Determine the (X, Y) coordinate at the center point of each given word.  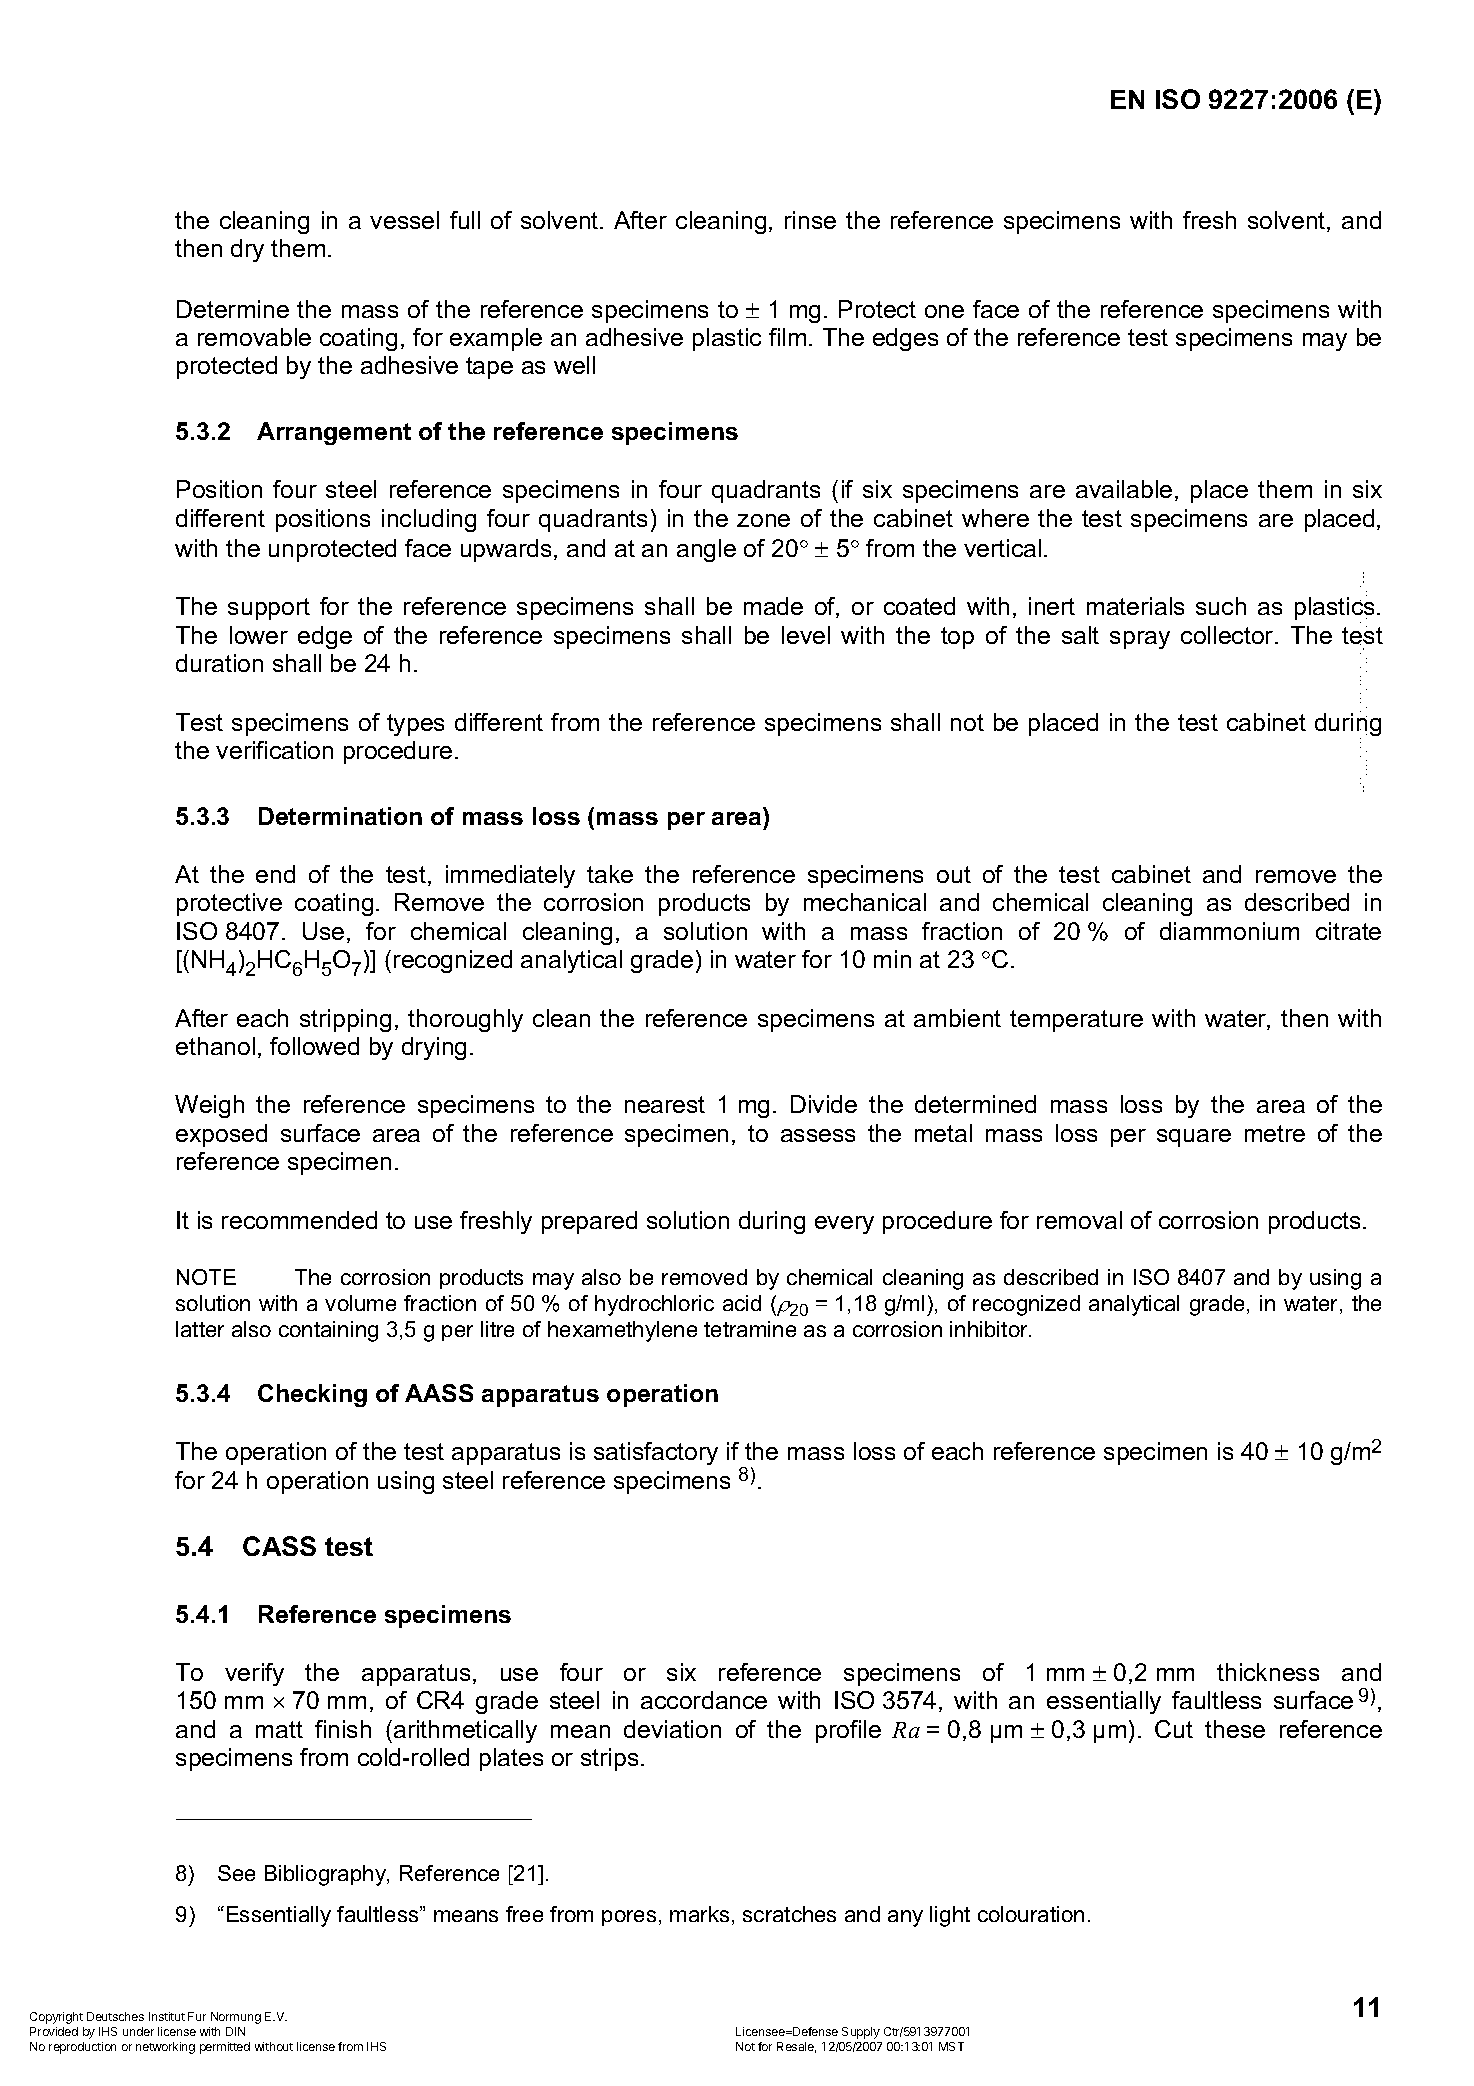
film (787, 337)
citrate (1348, 931)
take (610, 874)
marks (699, 1914)
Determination (340, 816)
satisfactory (656, 1453)
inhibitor (990, 1329)
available (1124, 489)
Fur (197, 2016)
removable (254, 337)
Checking (312, 1395)
